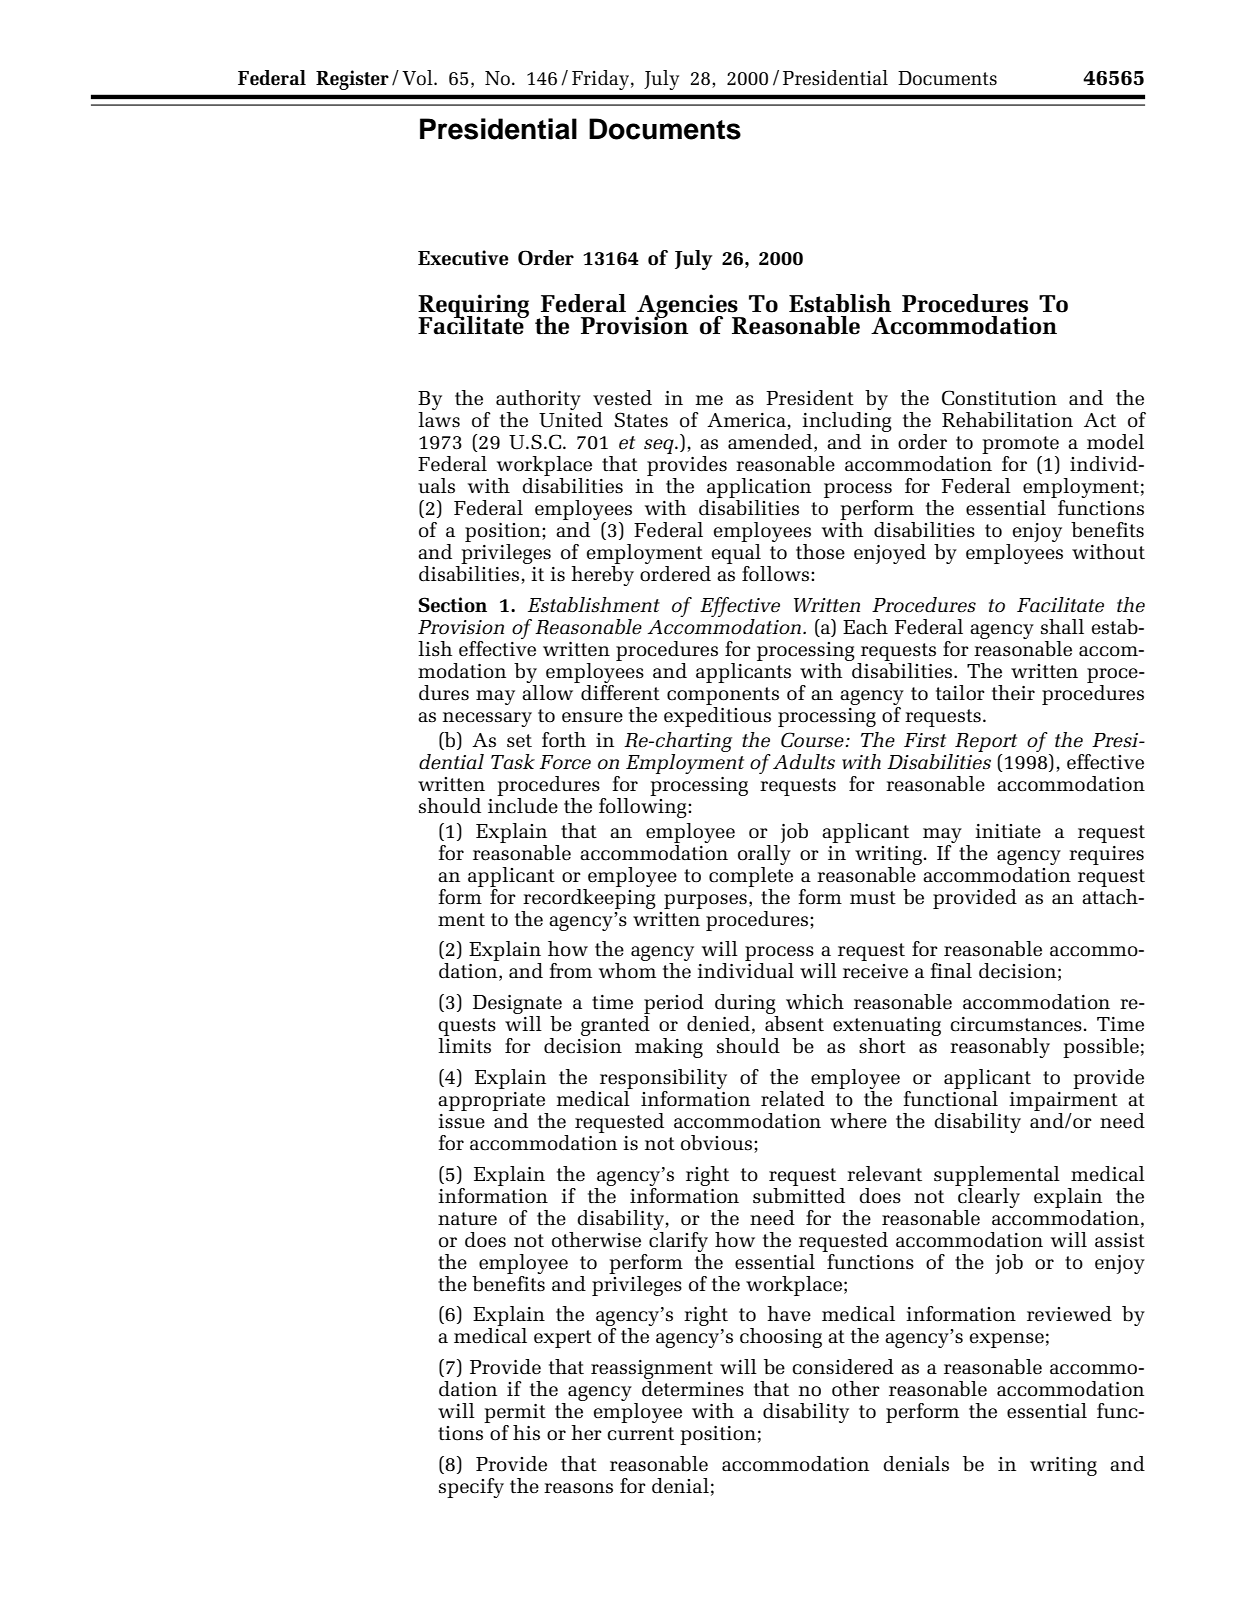 The height and width of the screenshot is (1600, 1236). What do you see at coordinates (418, 78) in the screenshot?
I see `Vol` at bounding box center [418, 78].
